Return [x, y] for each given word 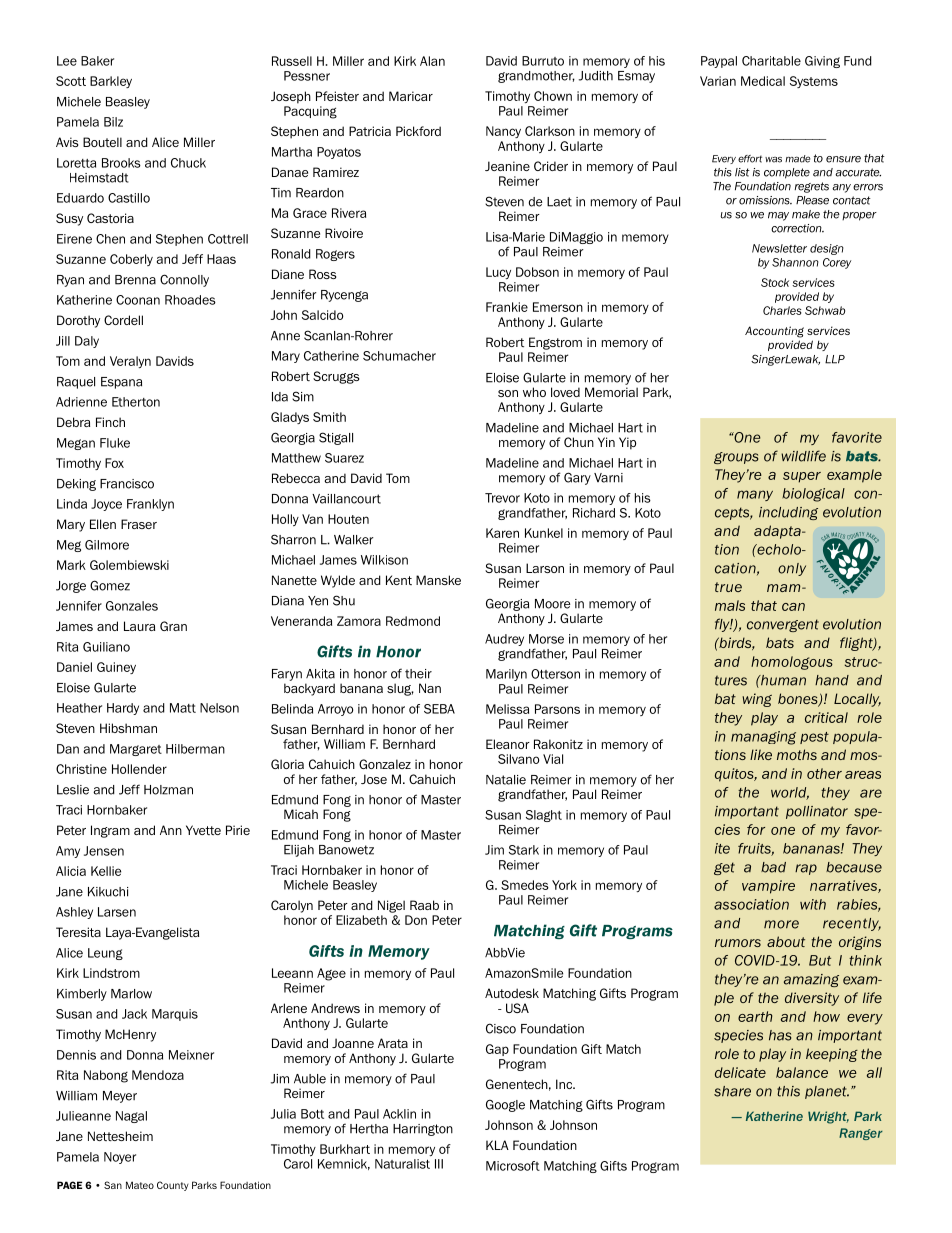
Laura [139, 626]
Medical [763, 81]
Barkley [111, 82]
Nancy [503, 132]
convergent [783, 625]
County [173, 1186]
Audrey [504, 640]
